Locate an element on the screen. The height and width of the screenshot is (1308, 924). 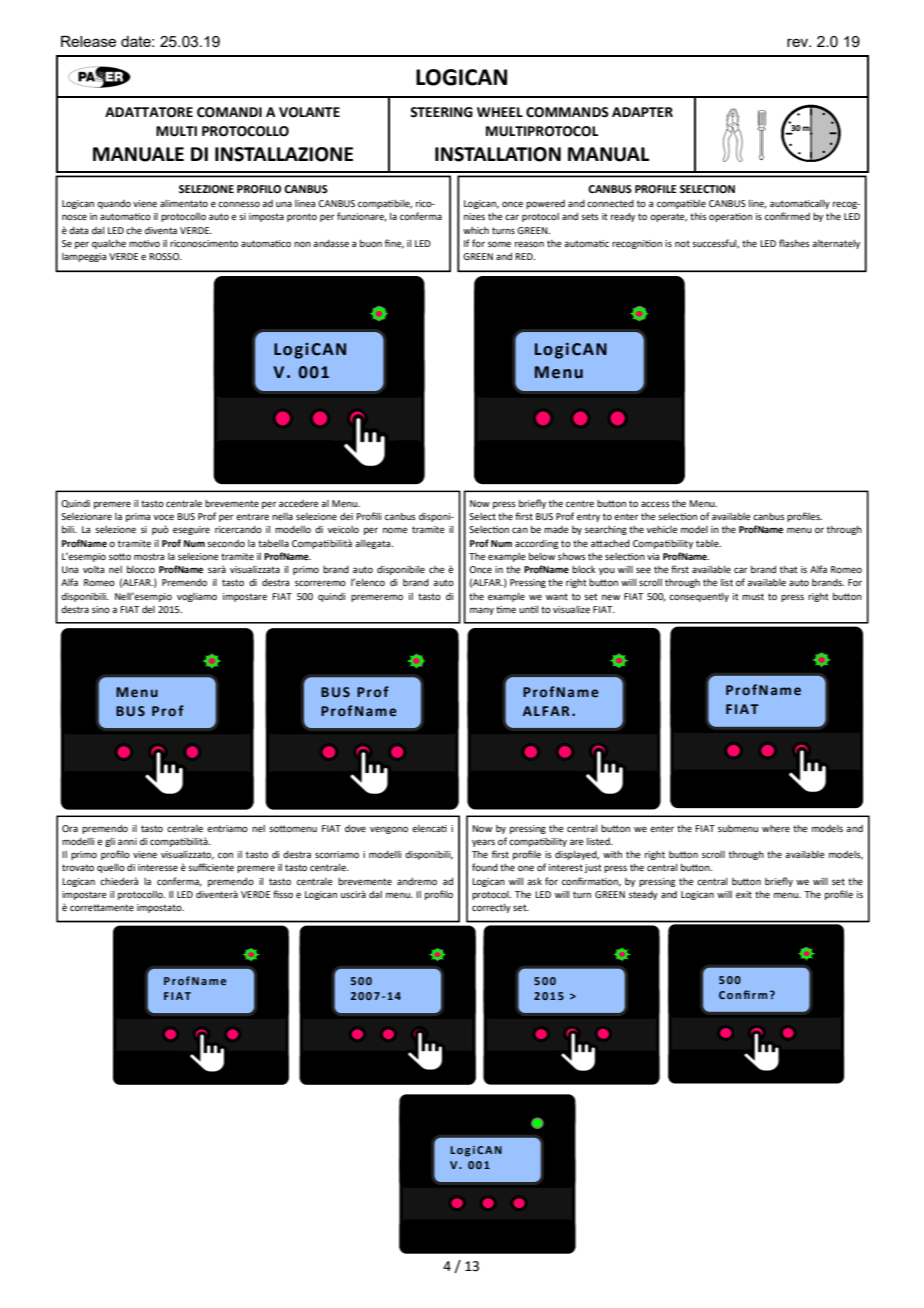
ADAPTER is located at coordinates (642, 112).
